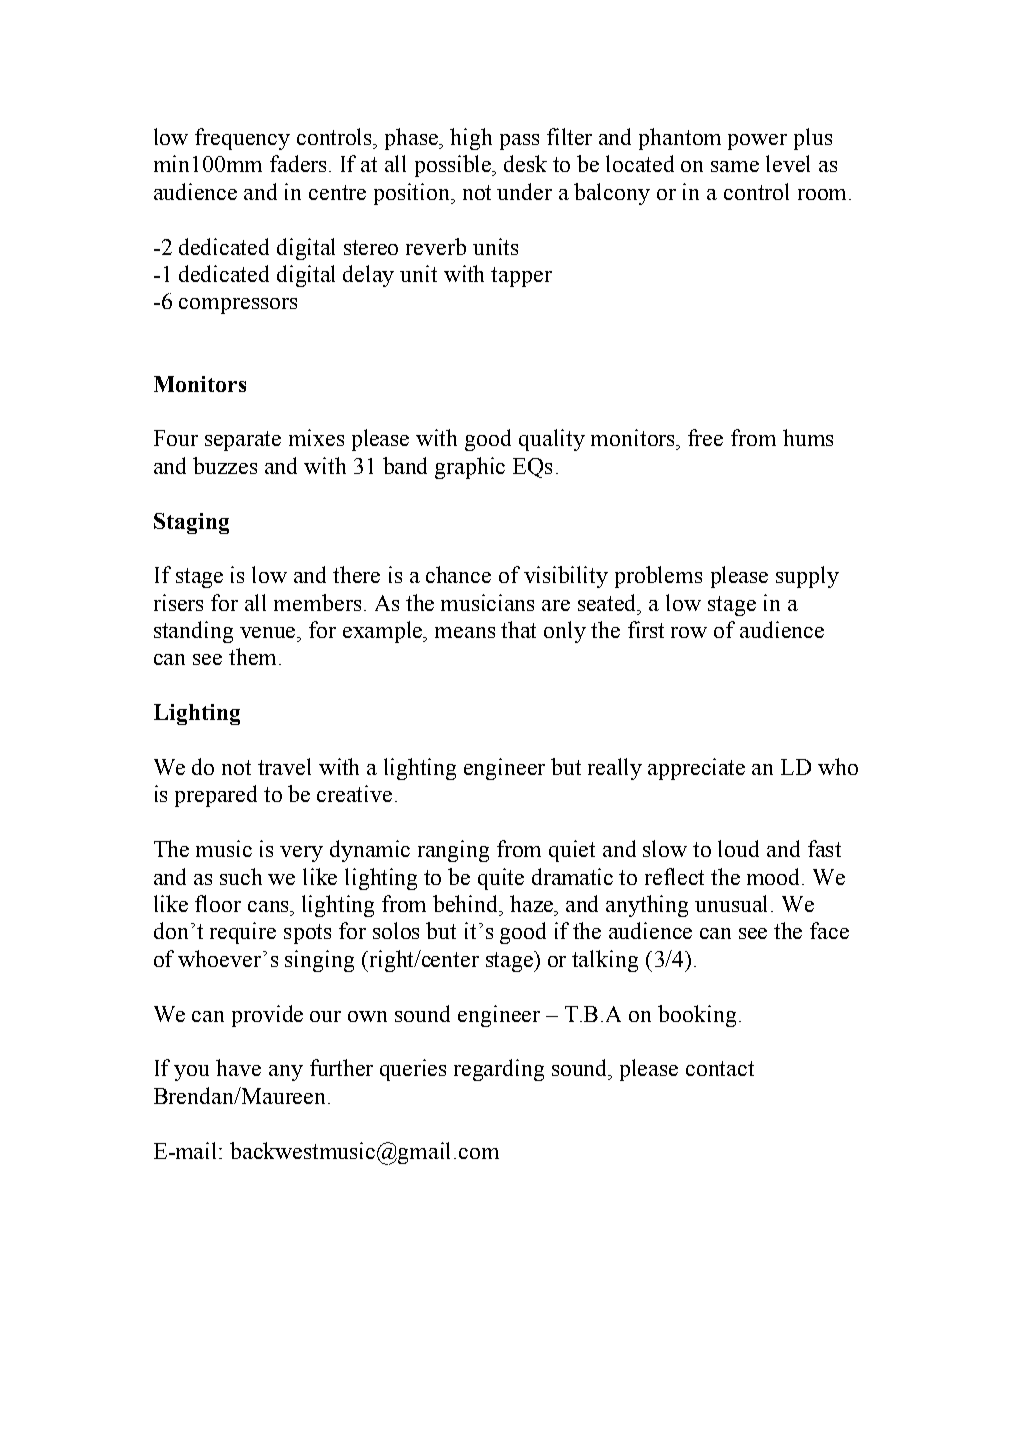 Image resolution: width=1013 pixels, height=1433 pixels. I want to click on frequency, so click(242, 139).
